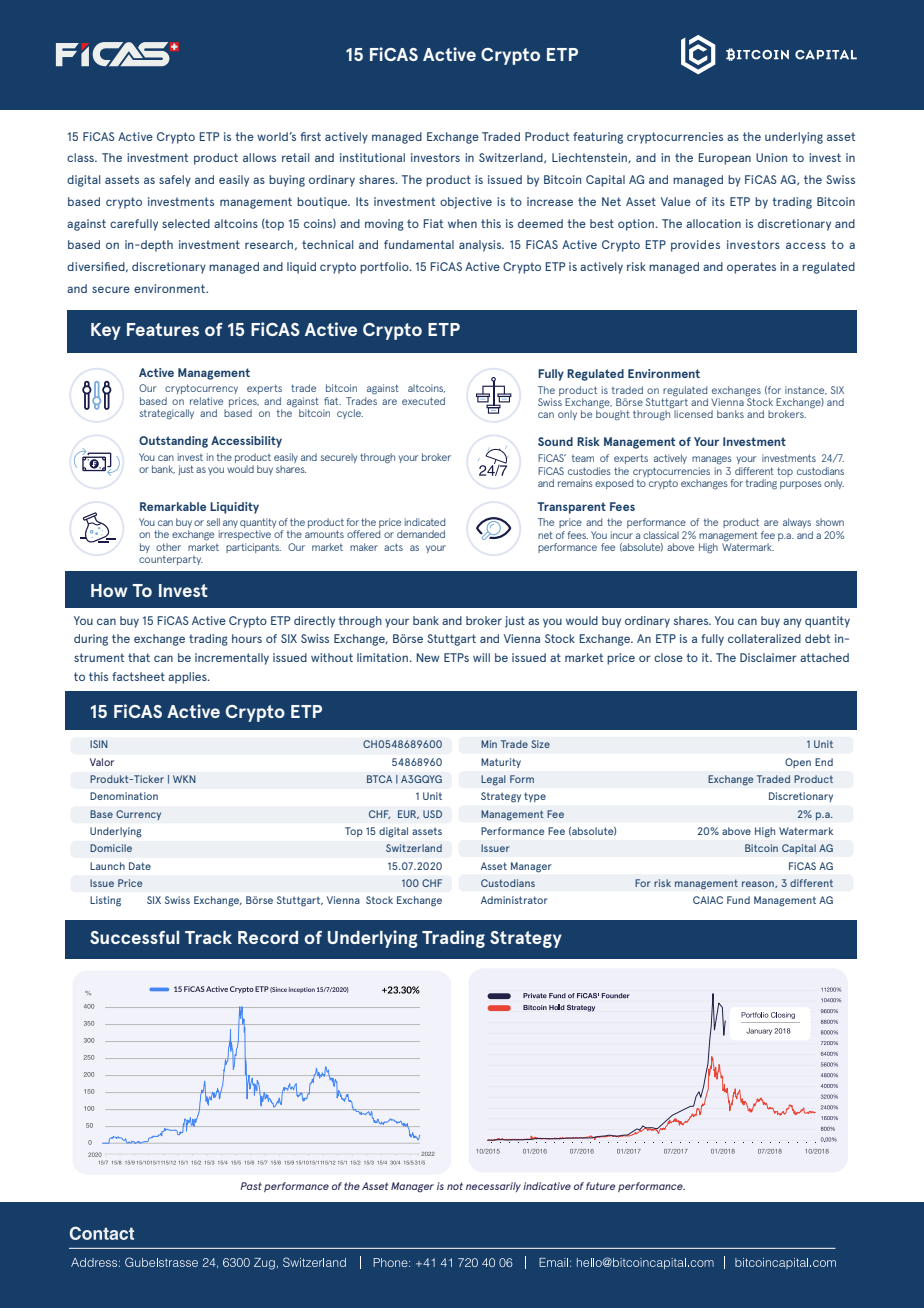 The image size is (924, 1308). What do you see at coordinates (712, 460) in the screenshot?
I see `manages` at bounding box center [712, 460].
